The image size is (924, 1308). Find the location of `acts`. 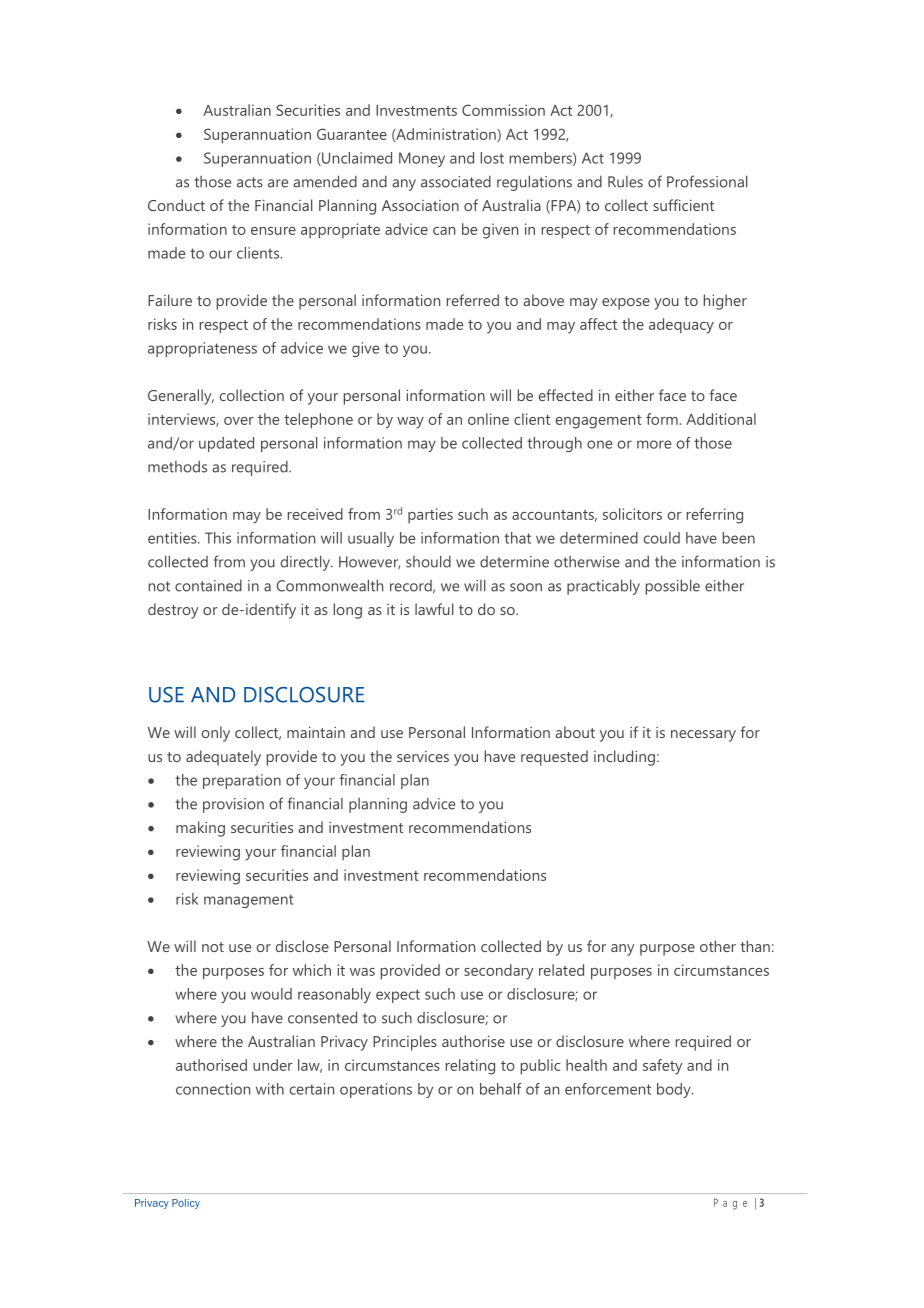

acts is located at coordinates (250, 182).
